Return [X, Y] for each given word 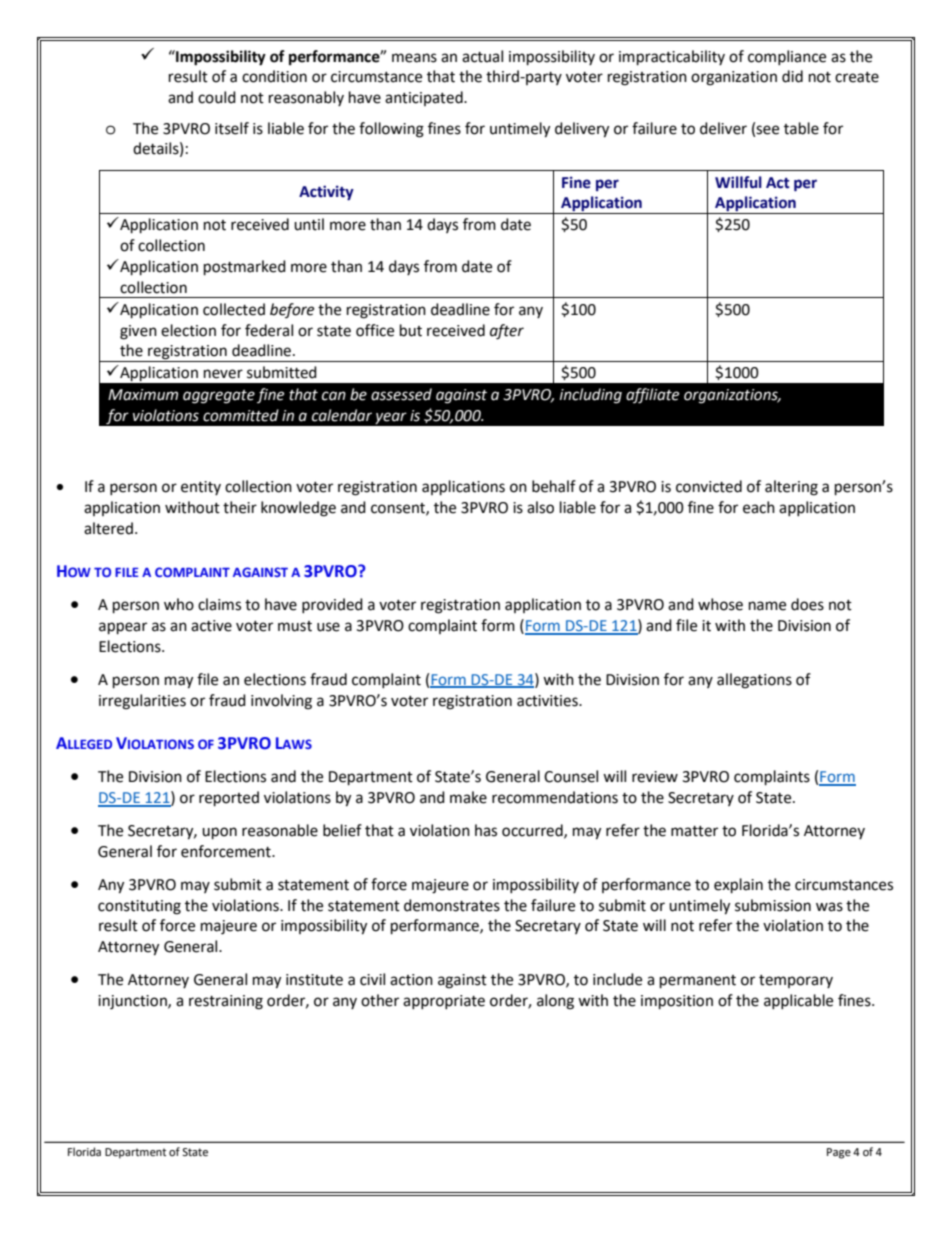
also [540, 507]
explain [738, 886]
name [767, 606]
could [217, 97]
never [223, 374]
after [507, 332]
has [486, 830]
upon [219, 833]
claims [219, 604]
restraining [226, 1002]
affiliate [652, 396]
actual [482, 56]
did [792, 76]
